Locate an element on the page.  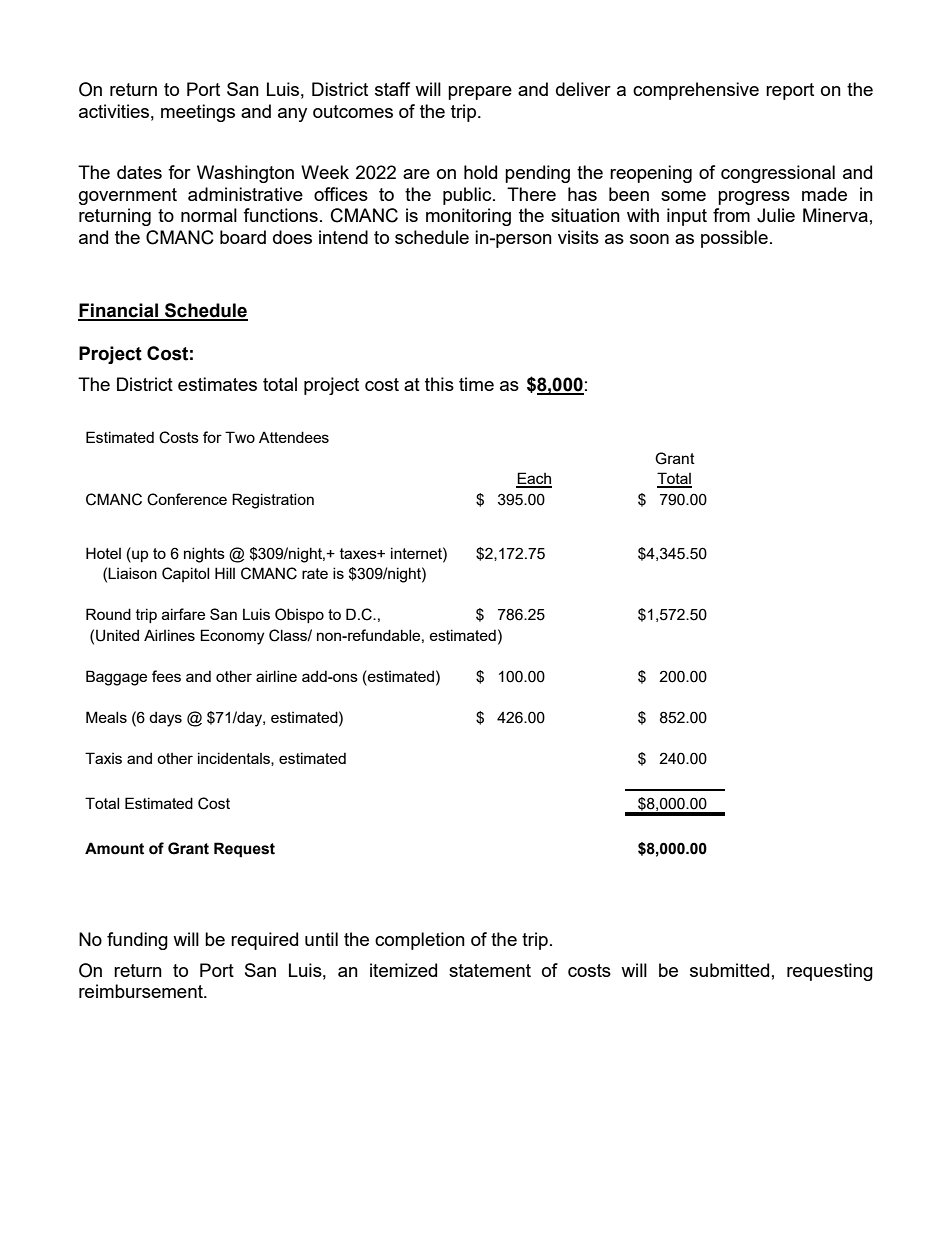
submitted is located at coordinates (729, 970).
